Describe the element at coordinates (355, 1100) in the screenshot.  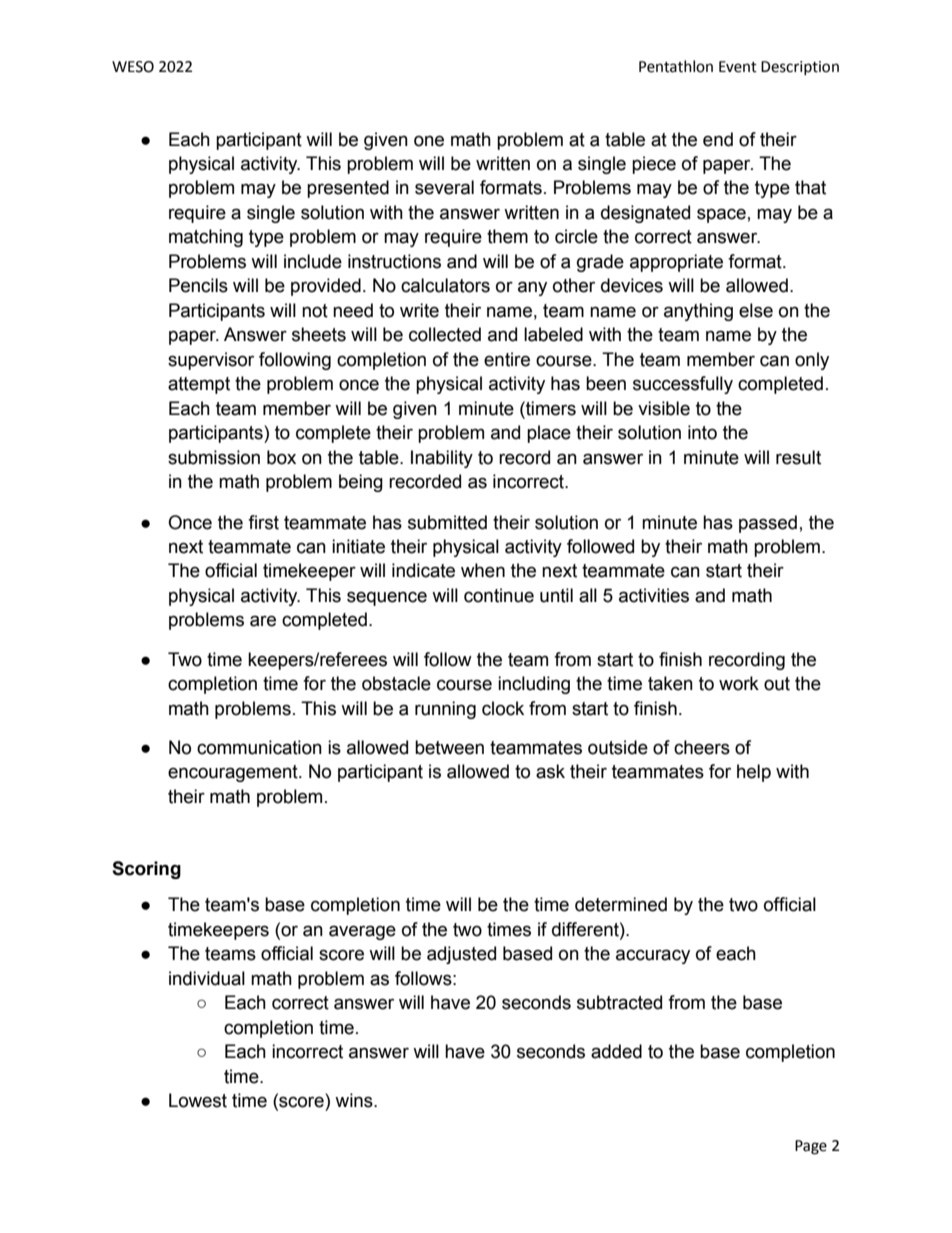
I see `wins` at that location.
